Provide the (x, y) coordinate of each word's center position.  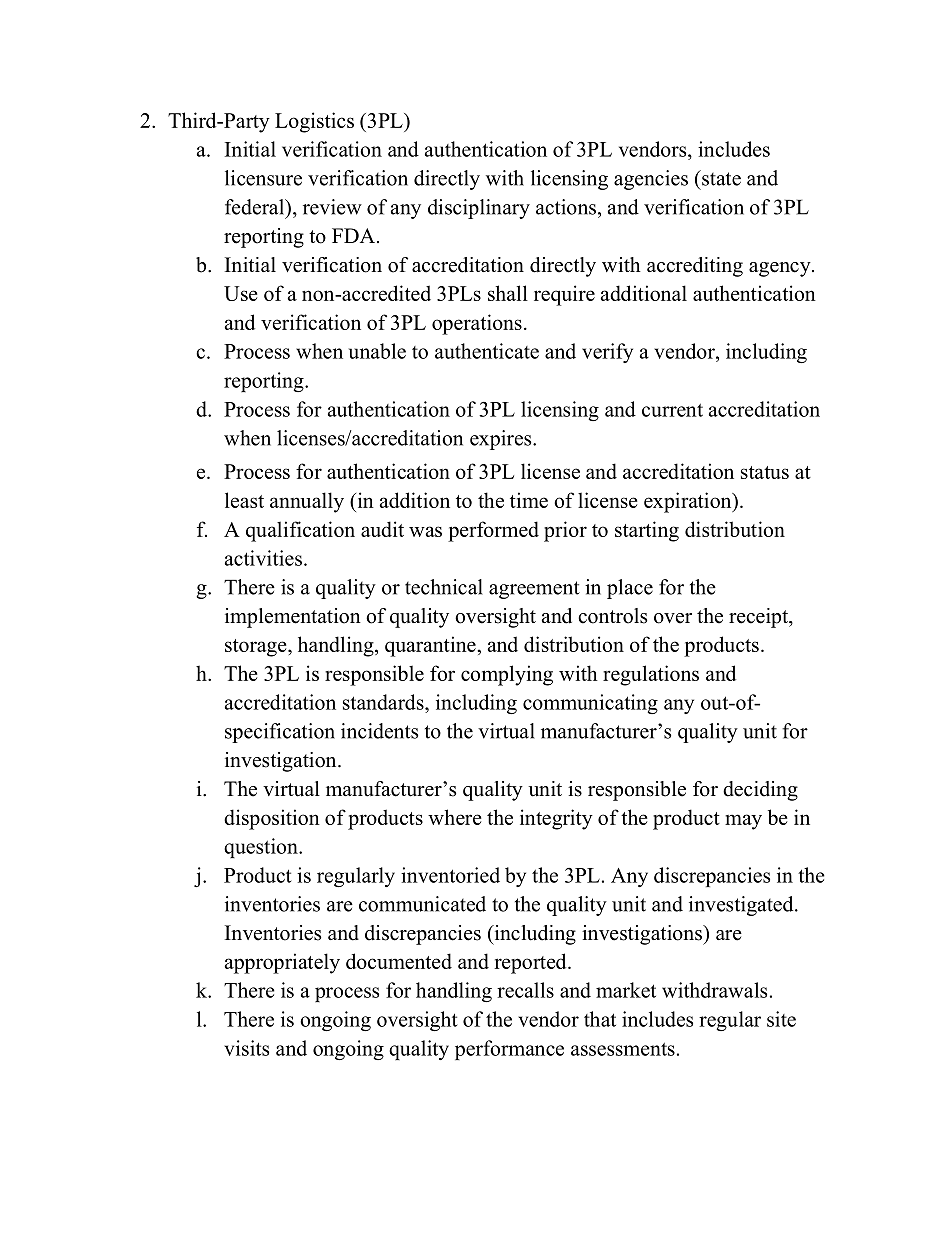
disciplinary (479, 209)
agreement (534, 590)
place (630, 589)
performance (509, 1050)
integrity (556, 819)
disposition (272, 819)
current (672, 410)
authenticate (487, 351)
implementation (293, 618)
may (743, 822)
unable (377, 351)
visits (246, 1048)
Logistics (314, 122)
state (720, 178)
